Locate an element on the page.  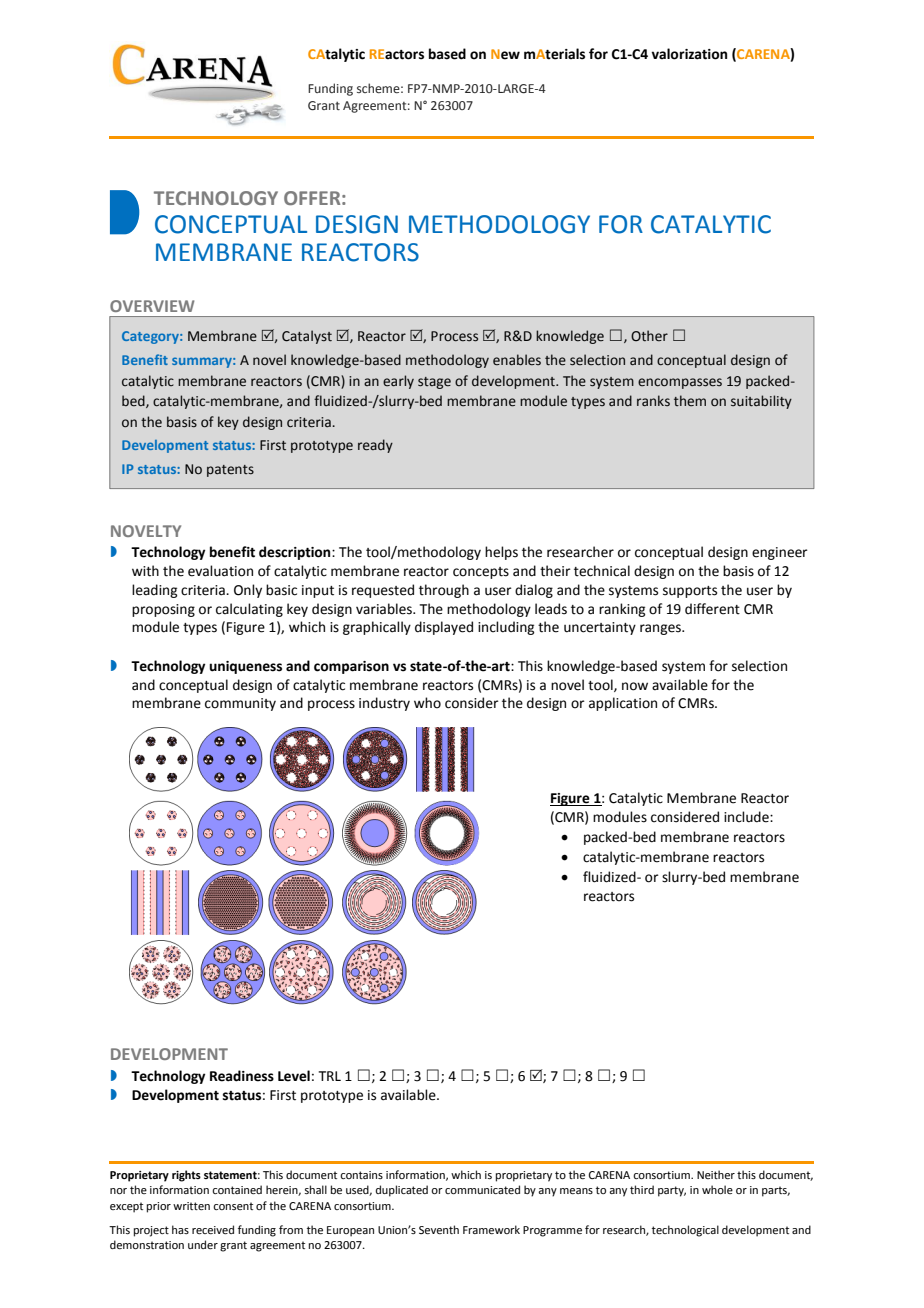
Other is located at coordinates (649, 336).
